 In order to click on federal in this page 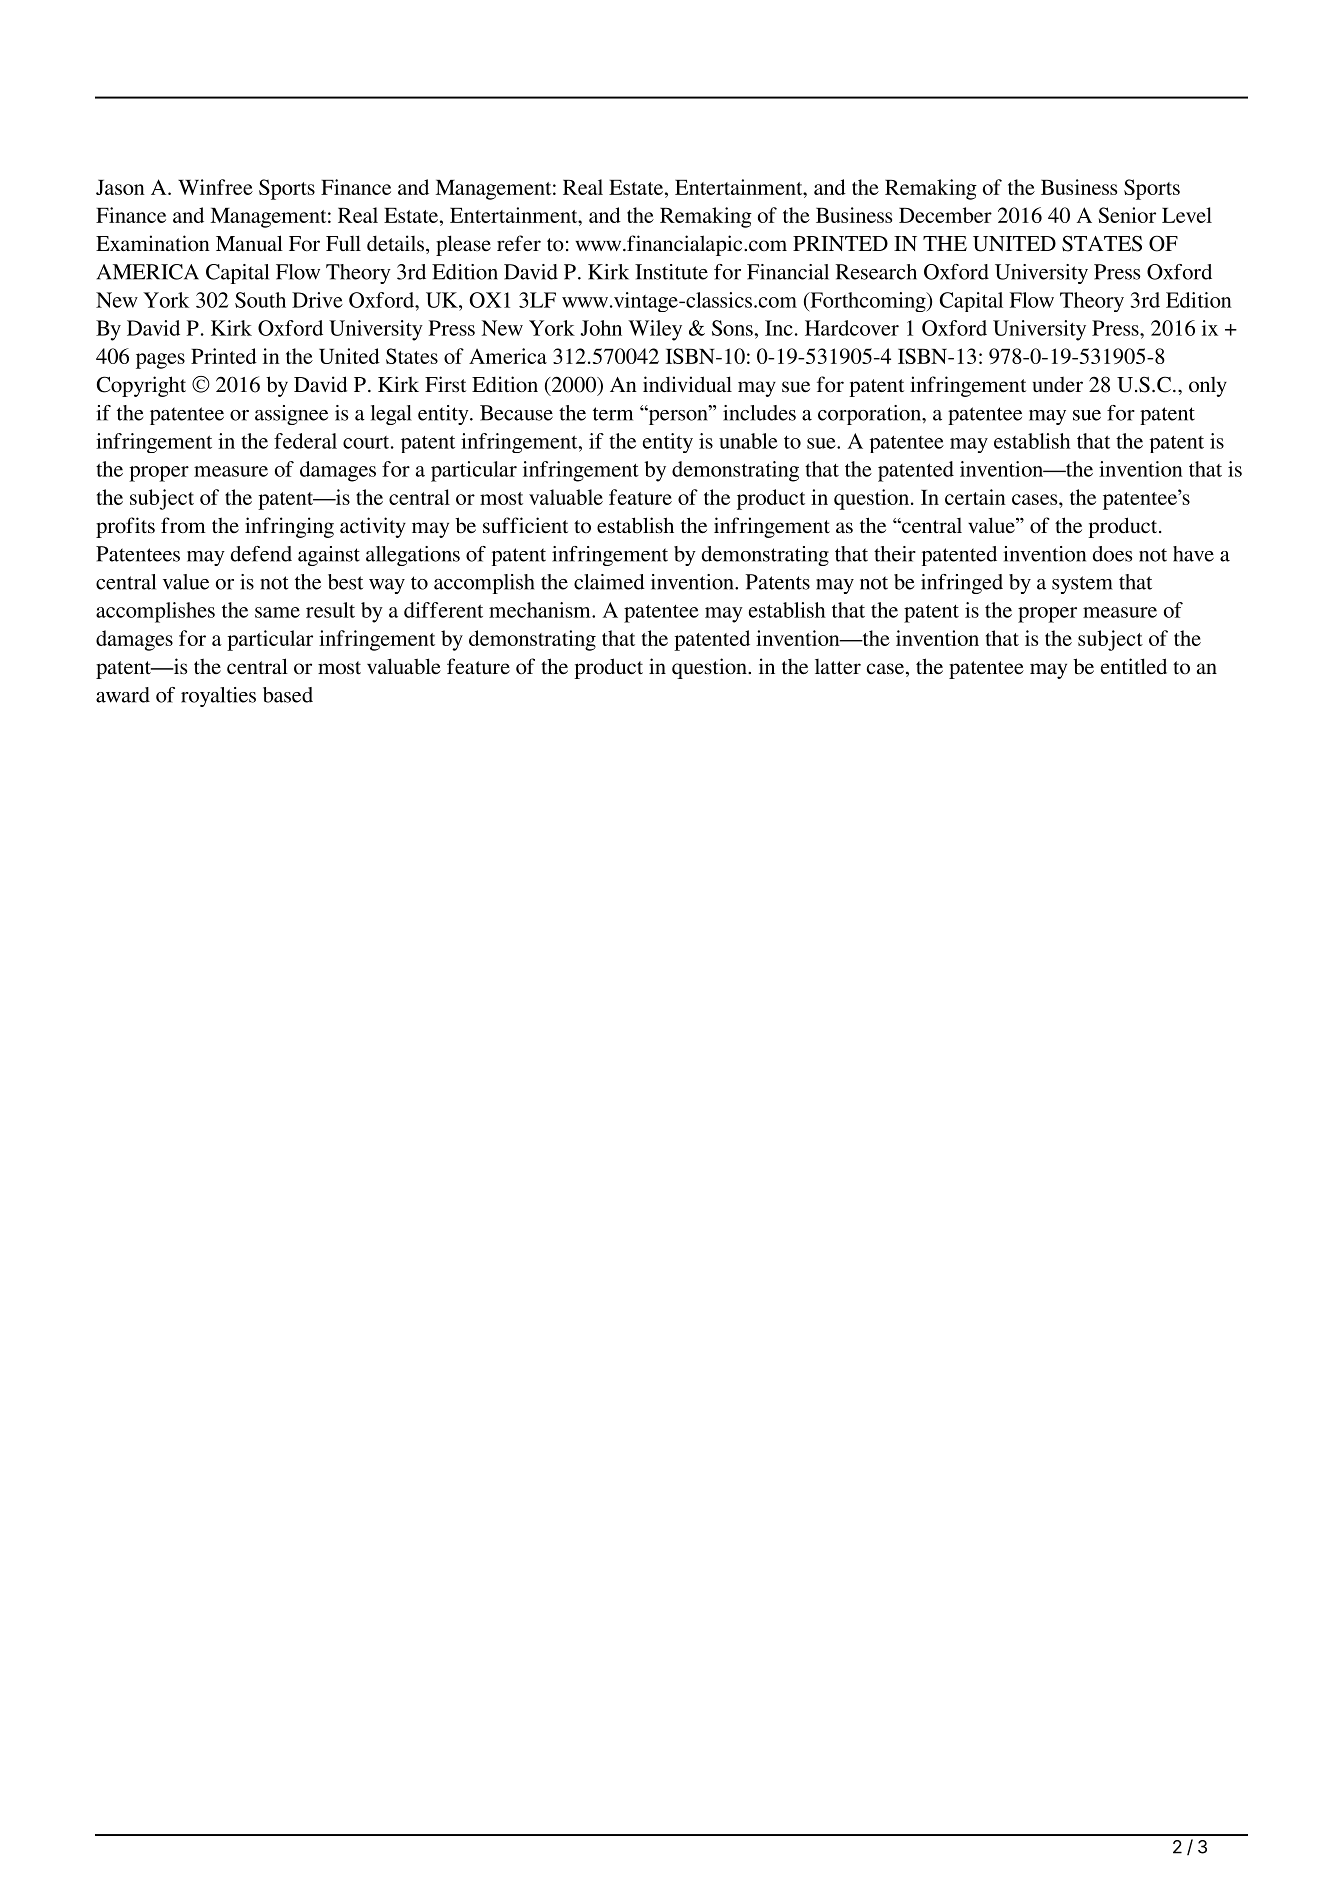, I will do `click(305, 441)`.
